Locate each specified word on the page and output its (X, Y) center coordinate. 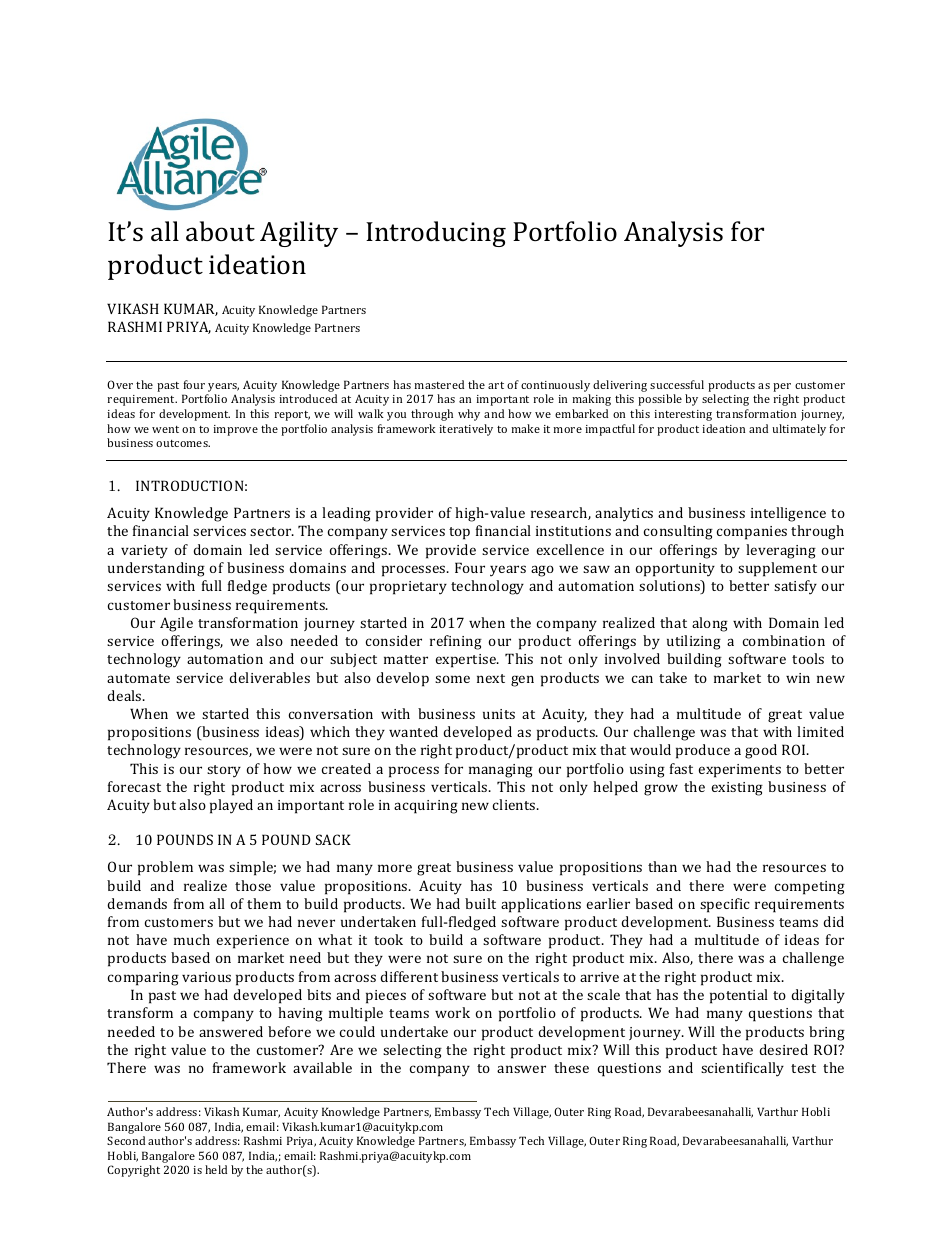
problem (165, 868)
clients (515, 804)
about (220, 231)
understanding (156, 569)
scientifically (742, 1069)
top (459, 533)
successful (677, 384)
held (216, 1169)
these (571, 1067)
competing (810, 888)
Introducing (436, 234)
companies (752, 533)
